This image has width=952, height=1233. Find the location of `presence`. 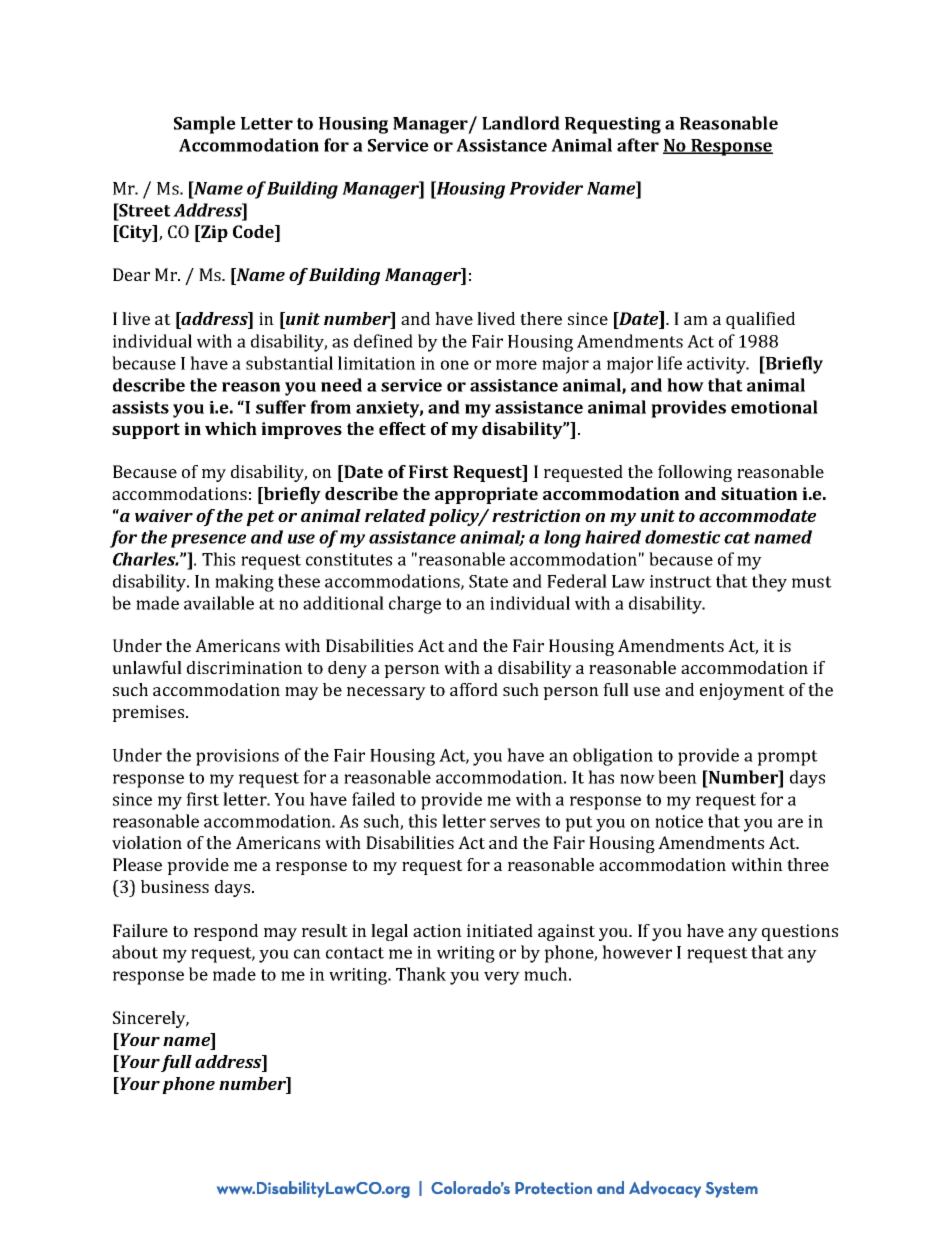

presence is located at coordinates (208, 541).
